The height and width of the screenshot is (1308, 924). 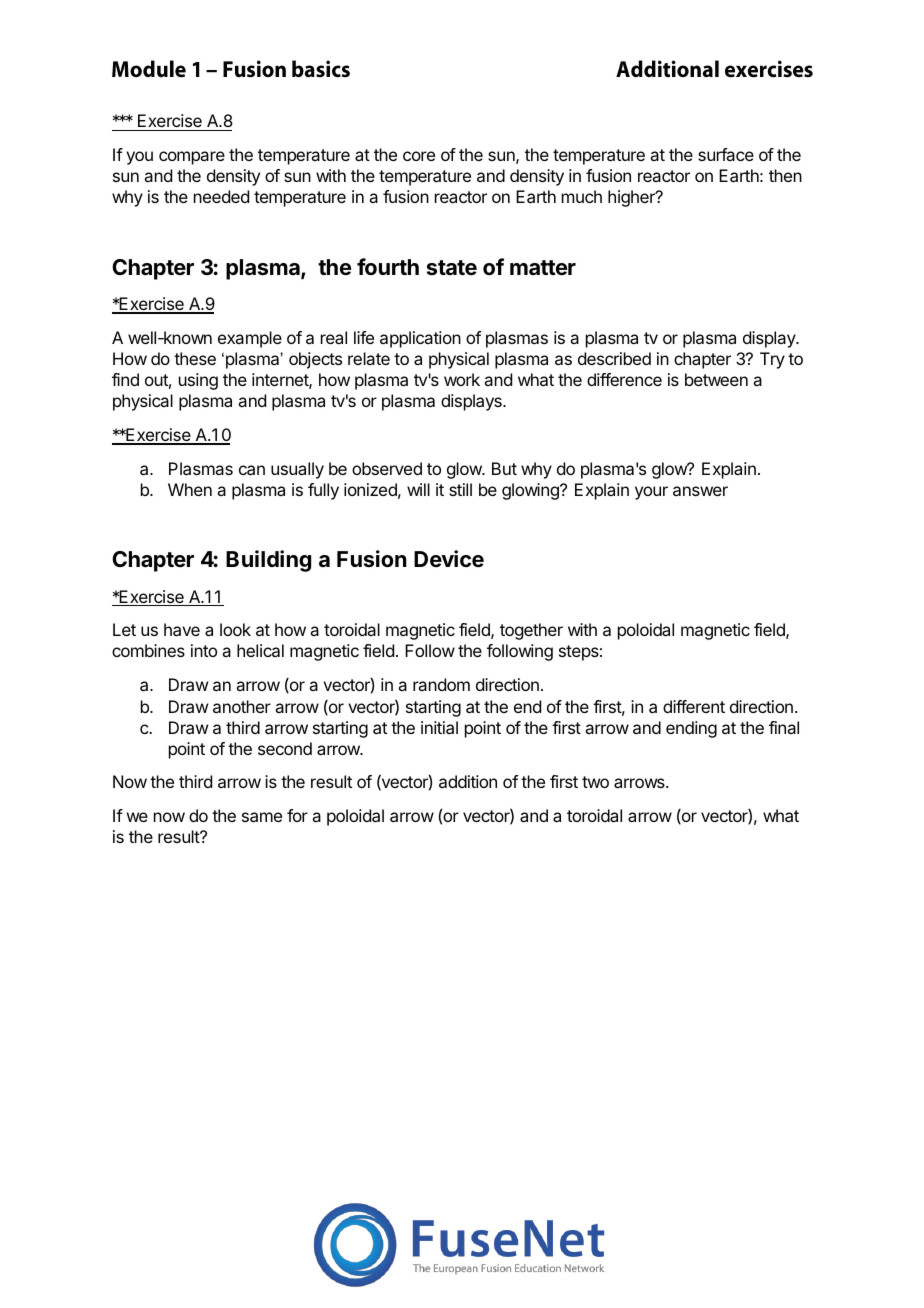 I want to click on core, so click(x=419, y=156).
